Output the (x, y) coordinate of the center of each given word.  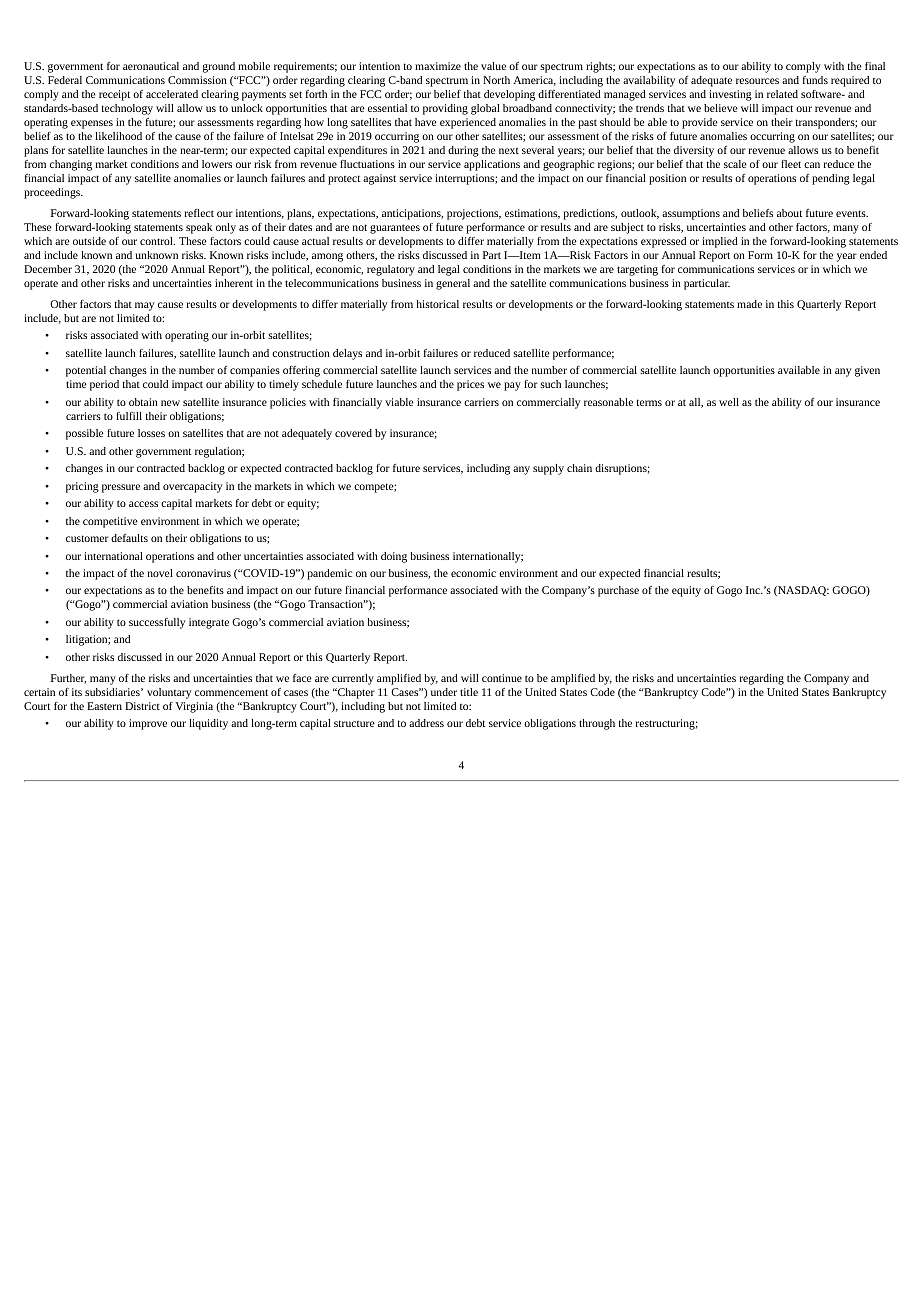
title (469, 692)
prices (470, 385)
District (142, 706)
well (729, 402)
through (597, 724)
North (496, 80)
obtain (143, 402)
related (782, 94)
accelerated (172, 94)
